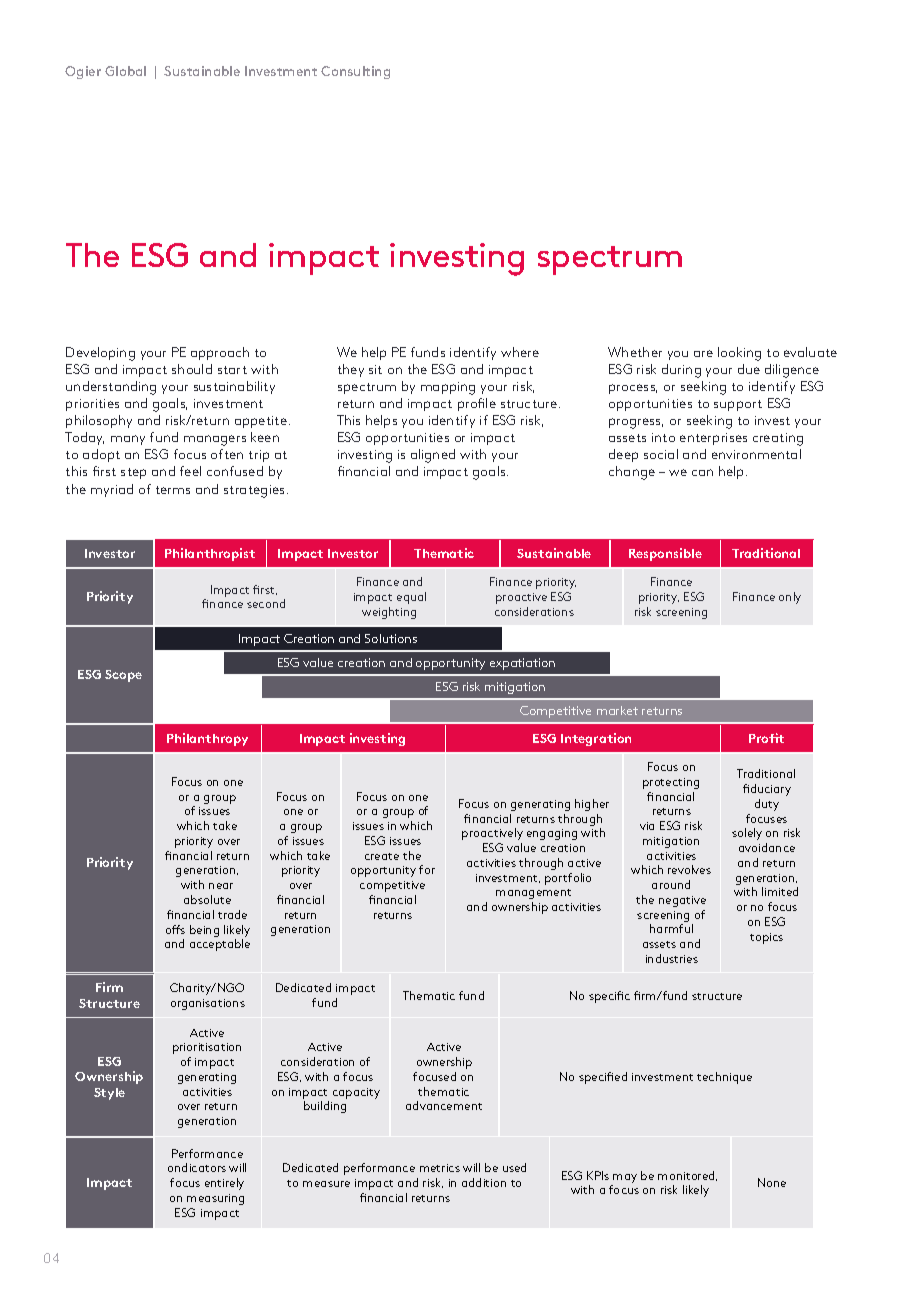 Image resolution: width=924 pixels, height=1308 pixels. I want to click on monitored, so click(687, 1176).
